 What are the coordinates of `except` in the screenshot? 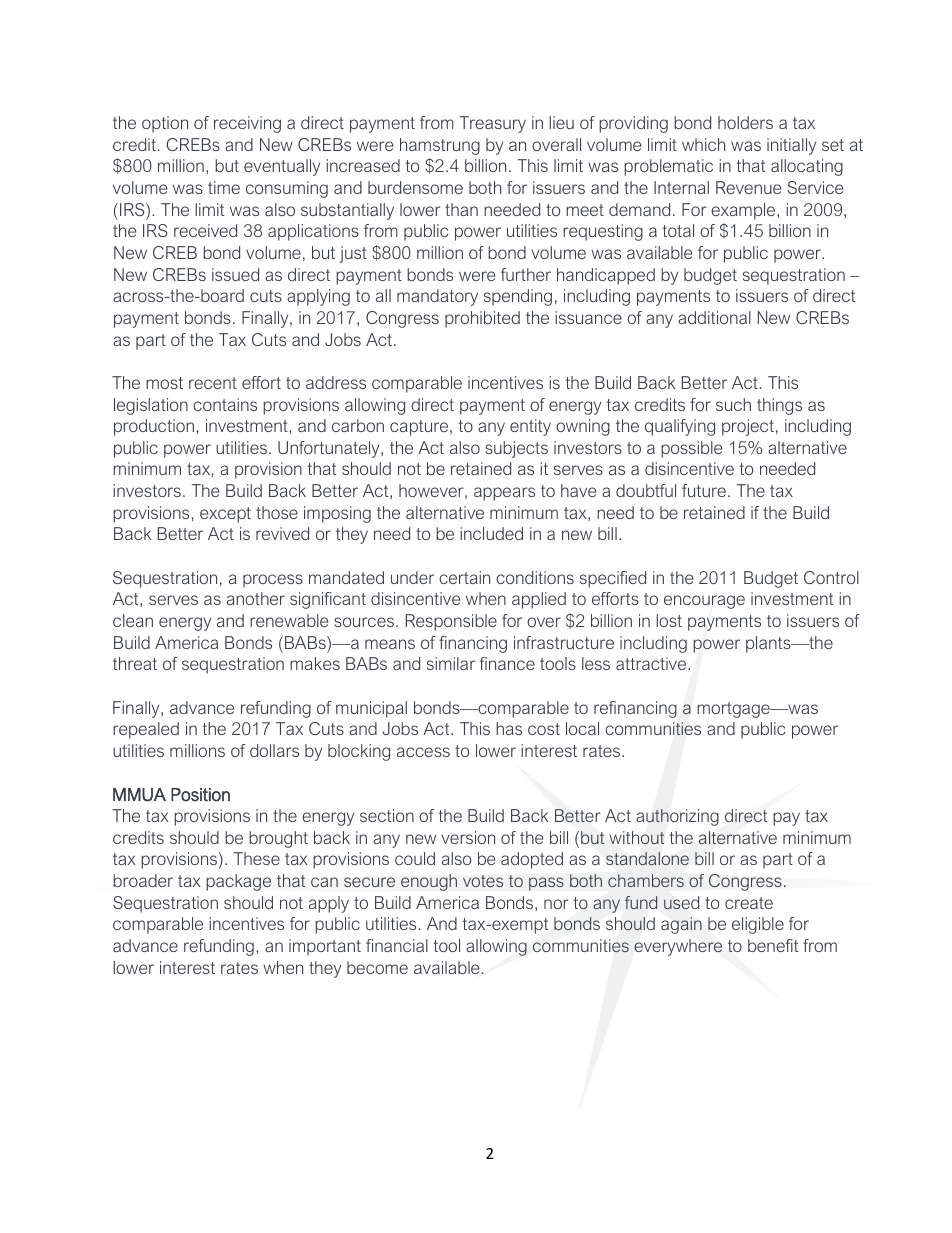 It's located at (225, 515).
